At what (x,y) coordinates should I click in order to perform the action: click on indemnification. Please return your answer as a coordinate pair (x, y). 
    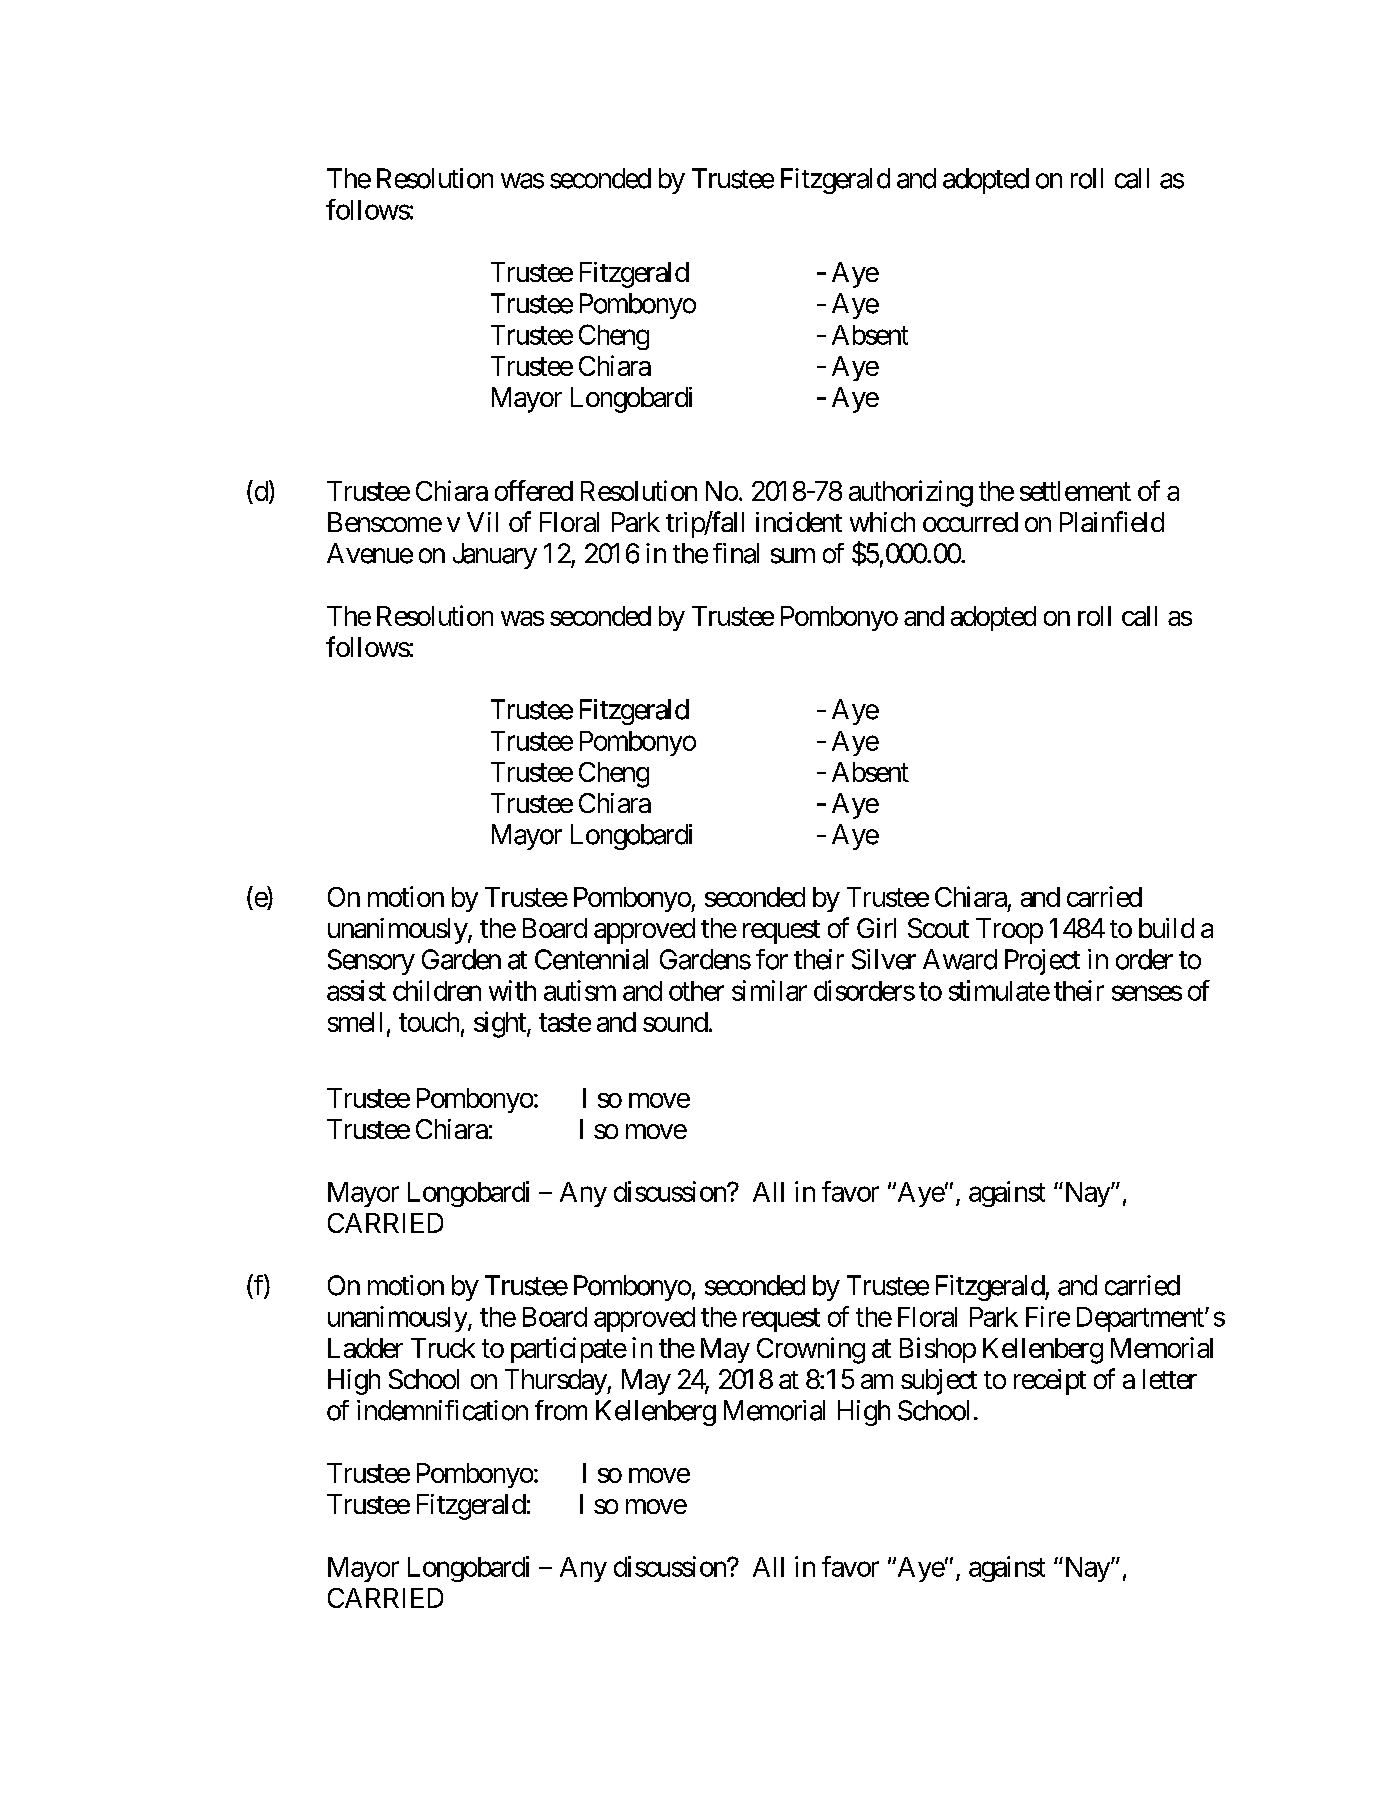
    Looking at the image, I should click on (442, 1410).
